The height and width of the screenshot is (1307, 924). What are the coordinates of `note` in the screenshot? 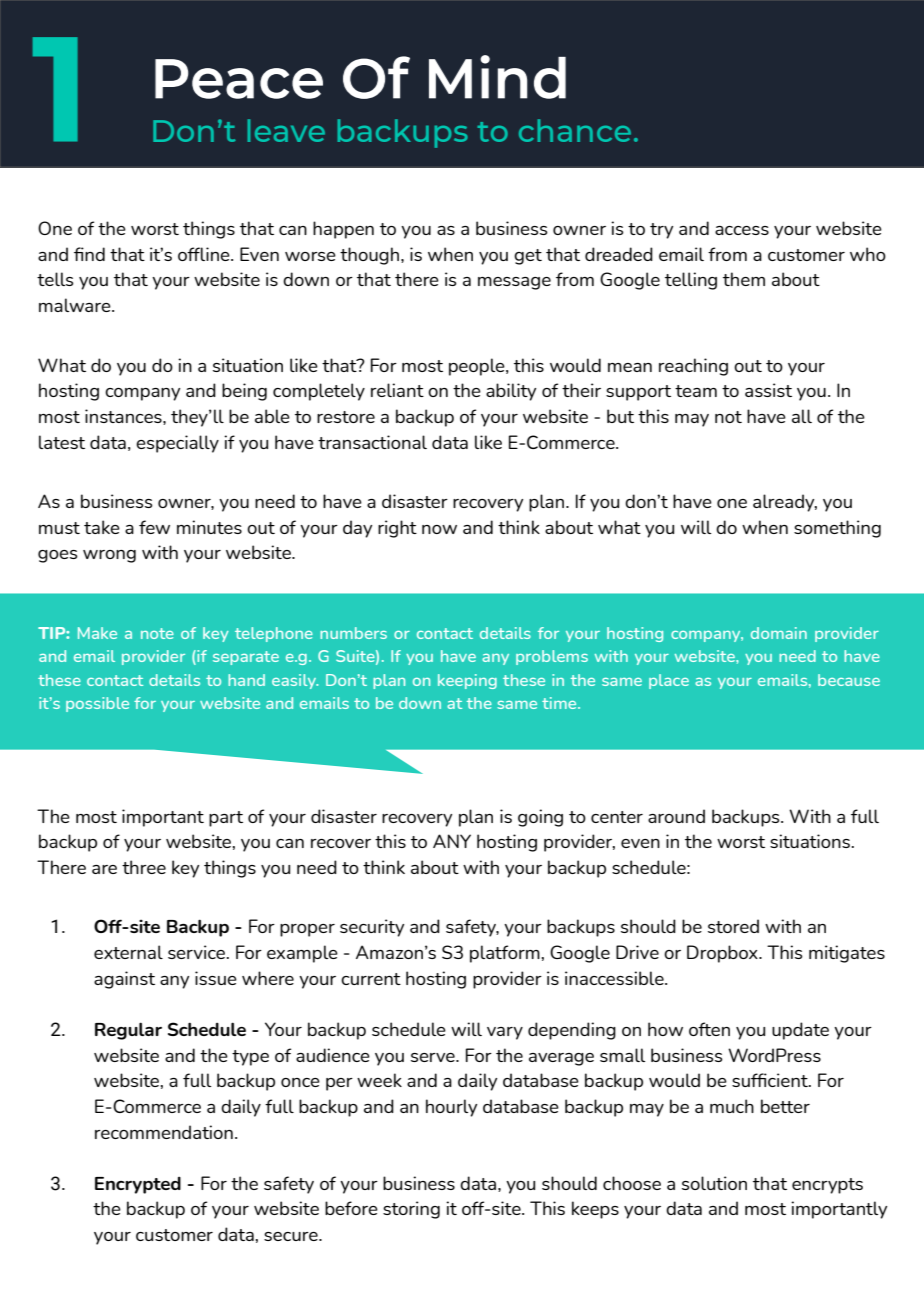 It's located at (157, 633).
